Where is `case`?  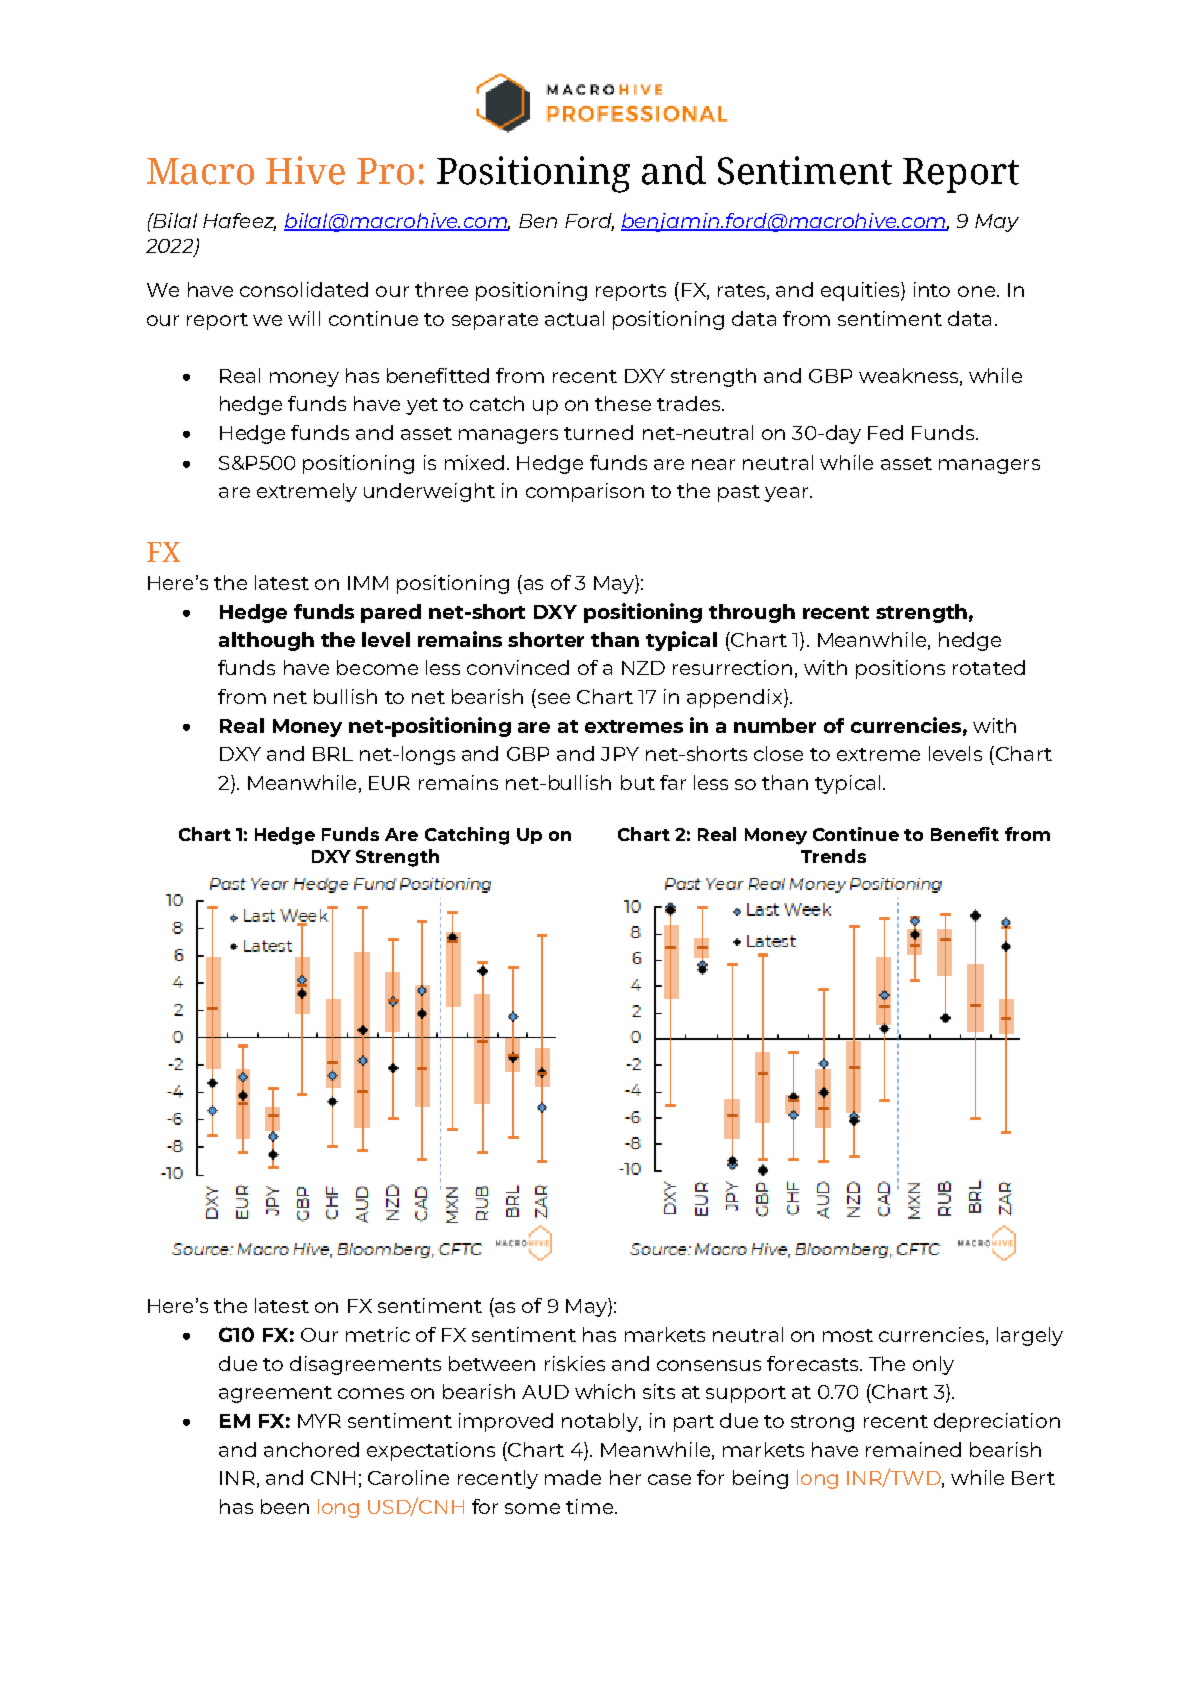 case is located at coordinates (669, 1479).
